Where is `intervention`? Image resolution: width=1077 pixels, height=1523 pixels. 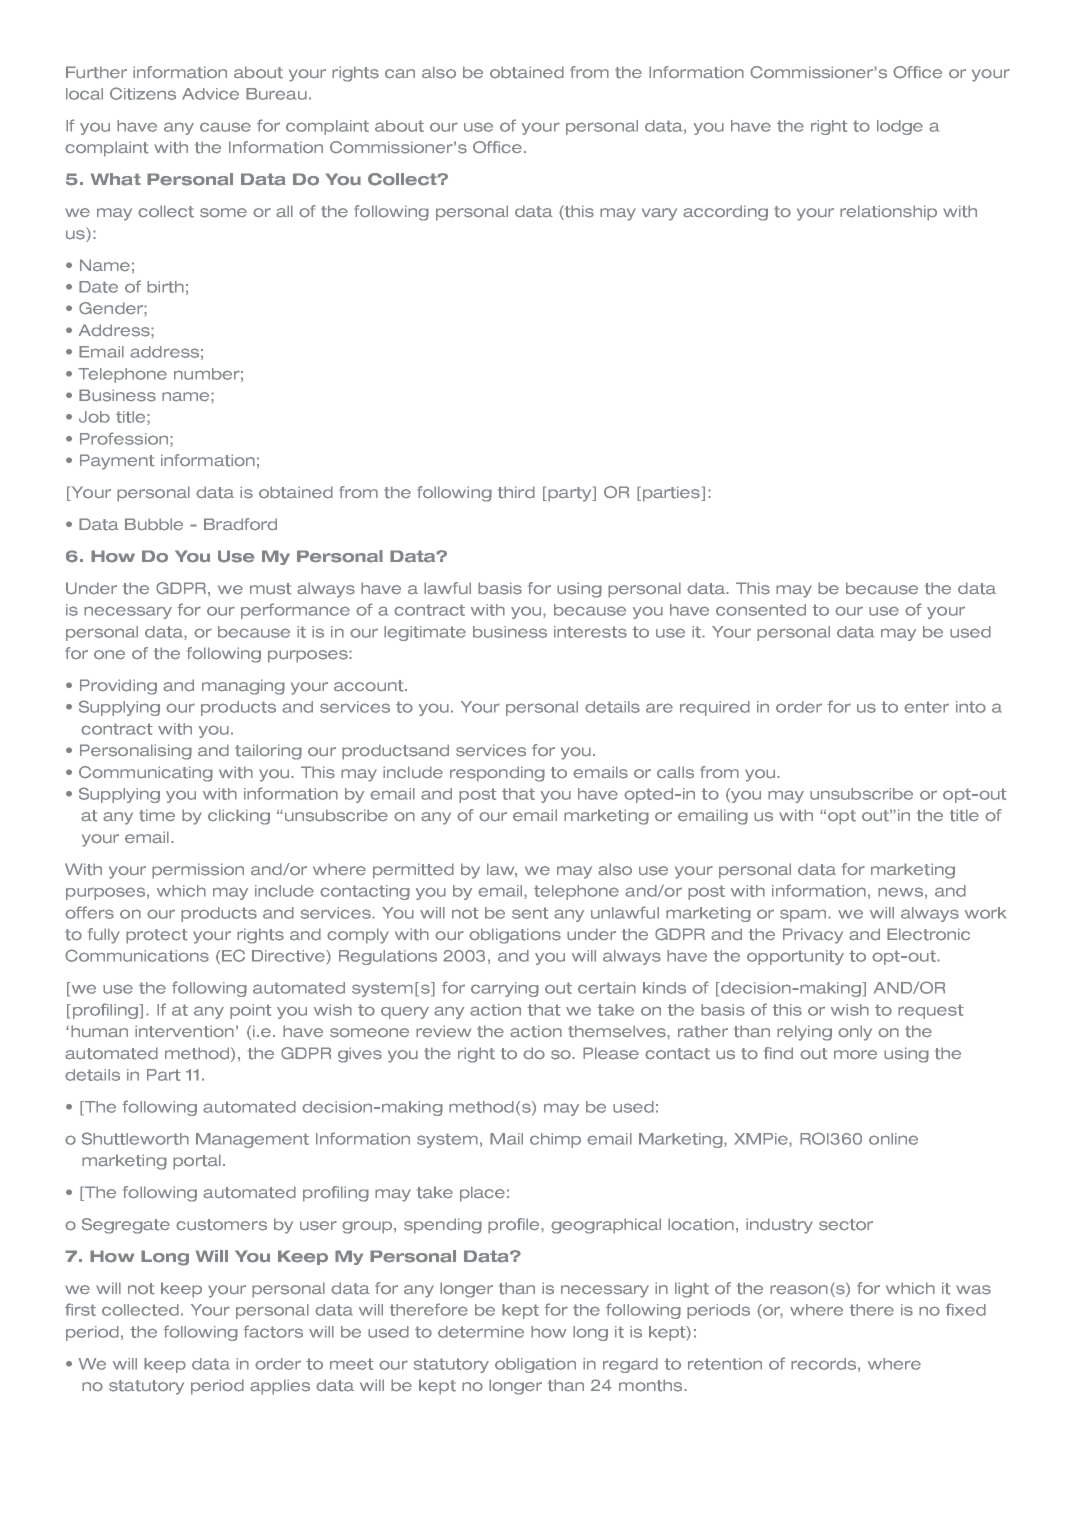
intervention is located at coordinates (184, 1031).
